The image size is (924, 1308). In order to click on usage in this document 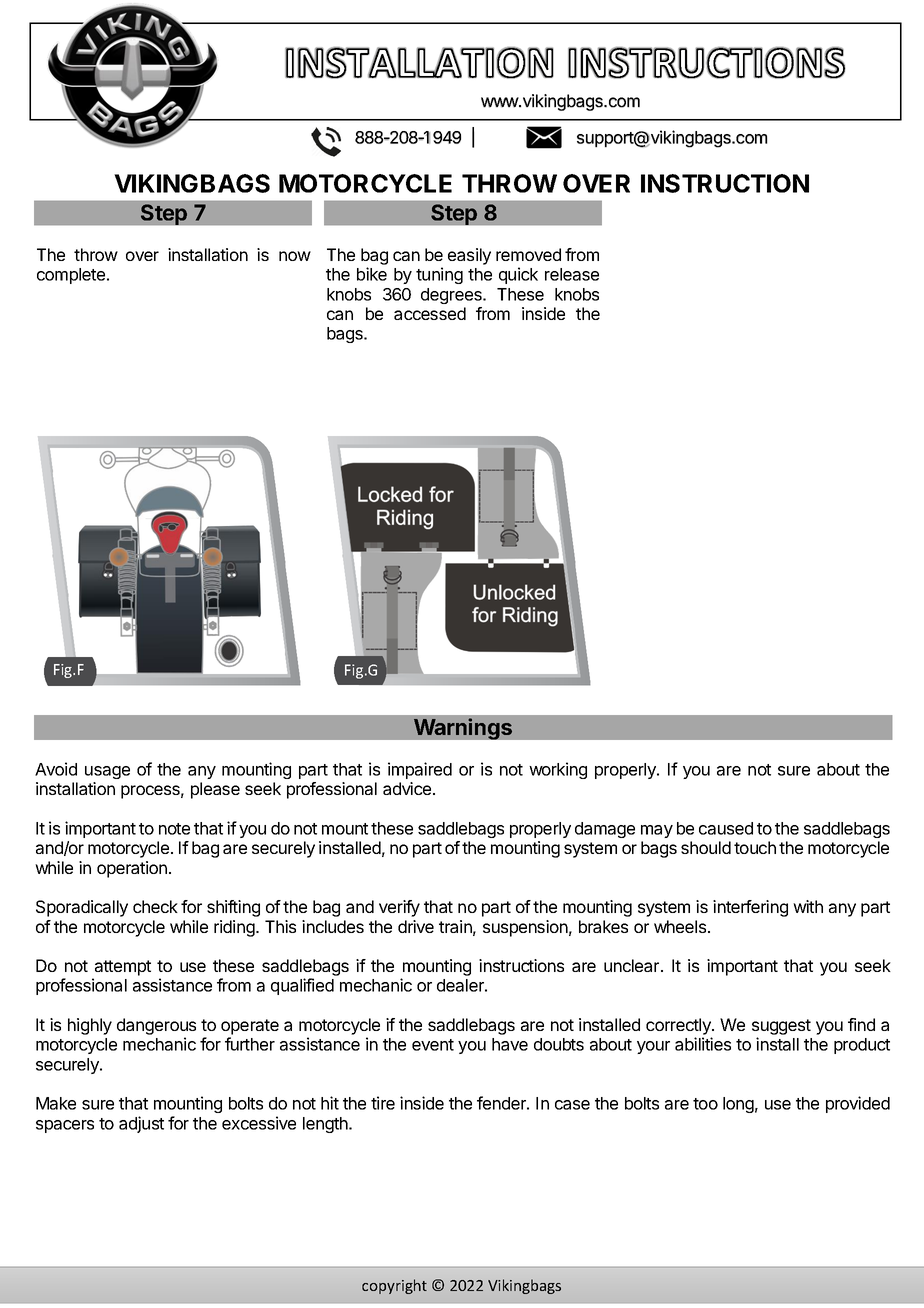, I will do `click(107, 772)`.
